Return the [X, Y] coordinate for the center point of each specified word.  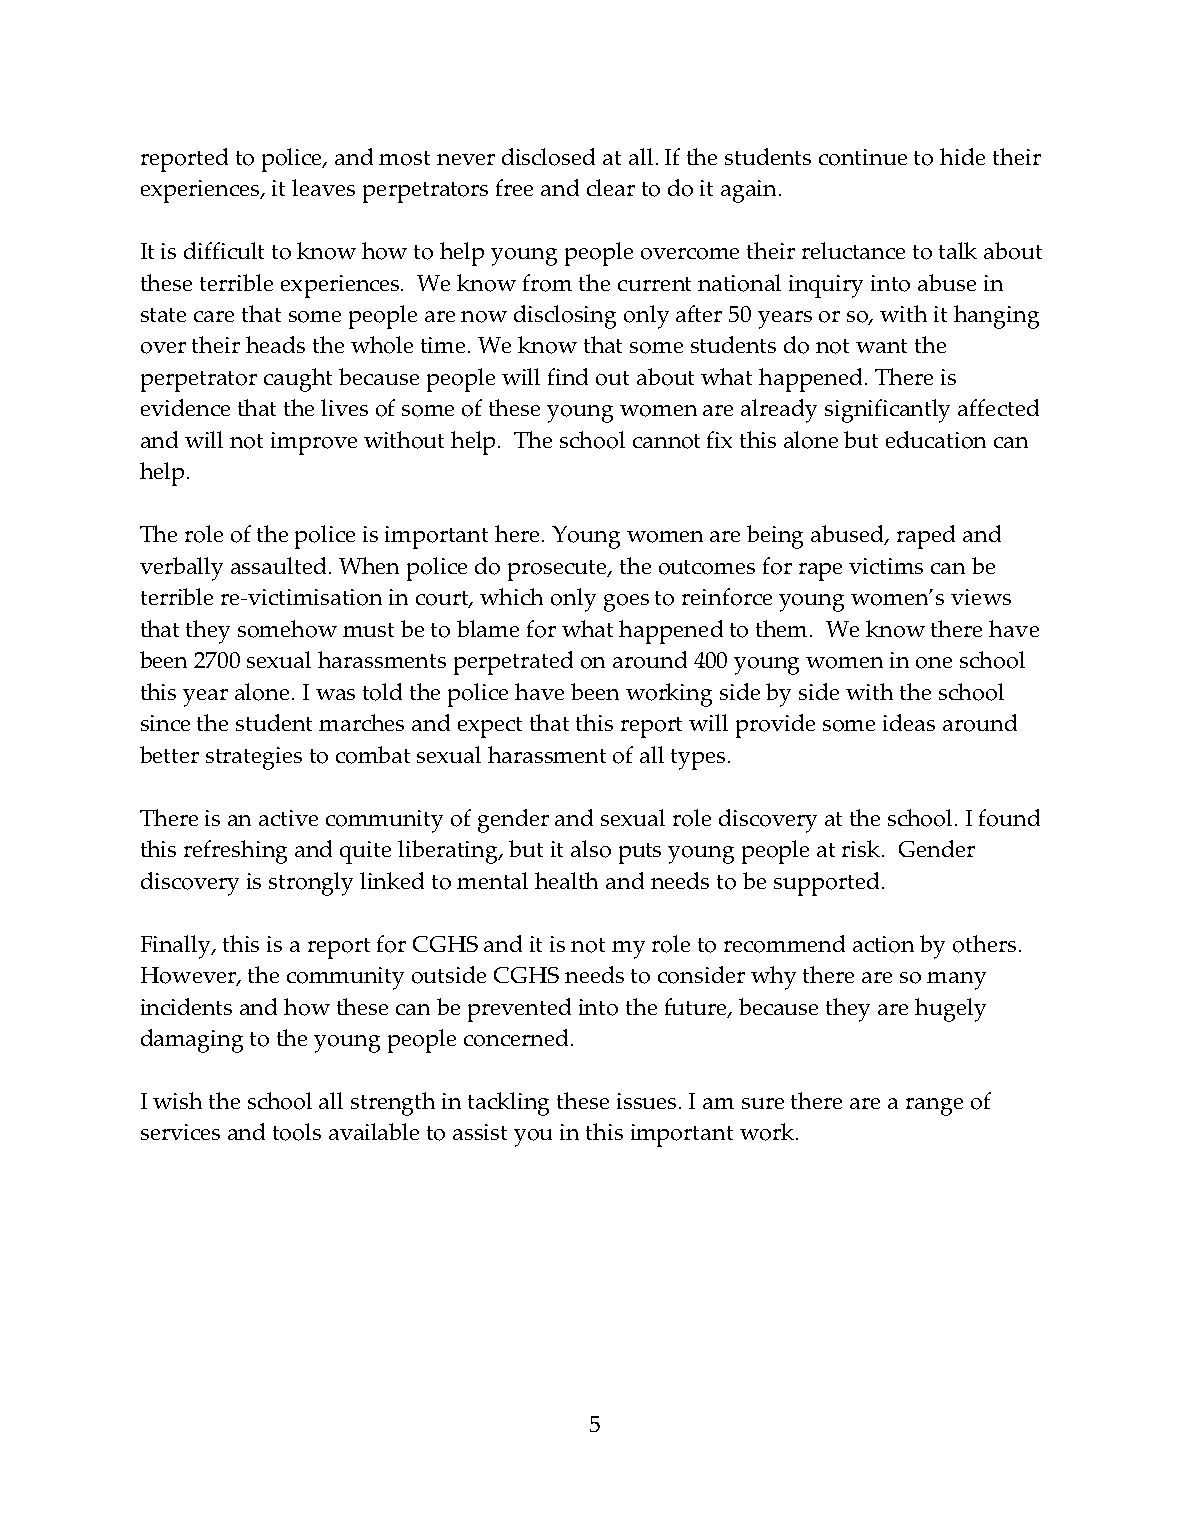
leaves [323, 187]
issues [646, 1101]
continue [863, 157]
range [934, 1107]
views [981, 597]
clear [611, 187]
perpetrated [513, 663]
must [368, 630]
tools [297, 1132]
